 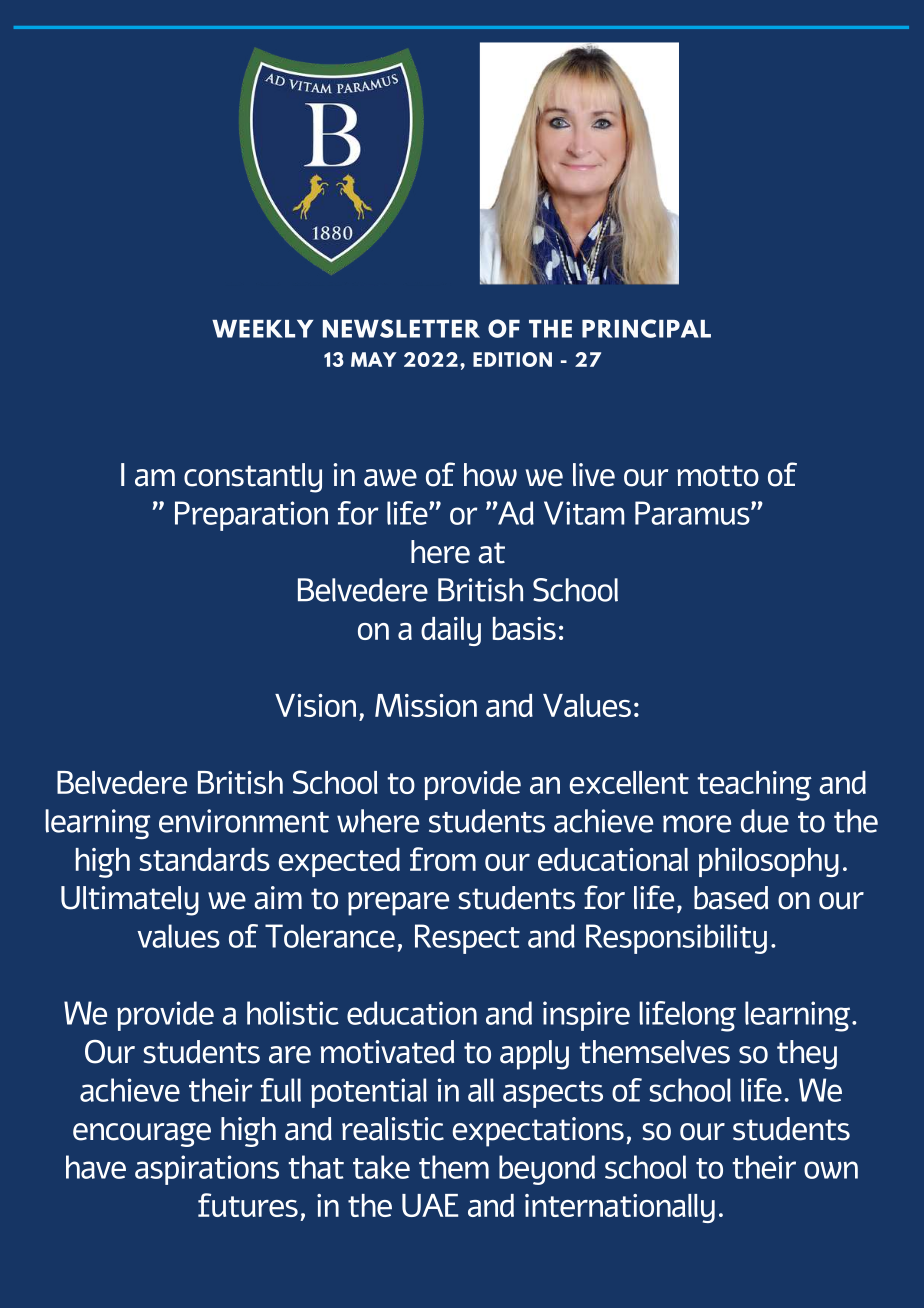 What do you see at coordinates (718, 476) in the image?
I see `motto` at bounding box center [718, 476].
